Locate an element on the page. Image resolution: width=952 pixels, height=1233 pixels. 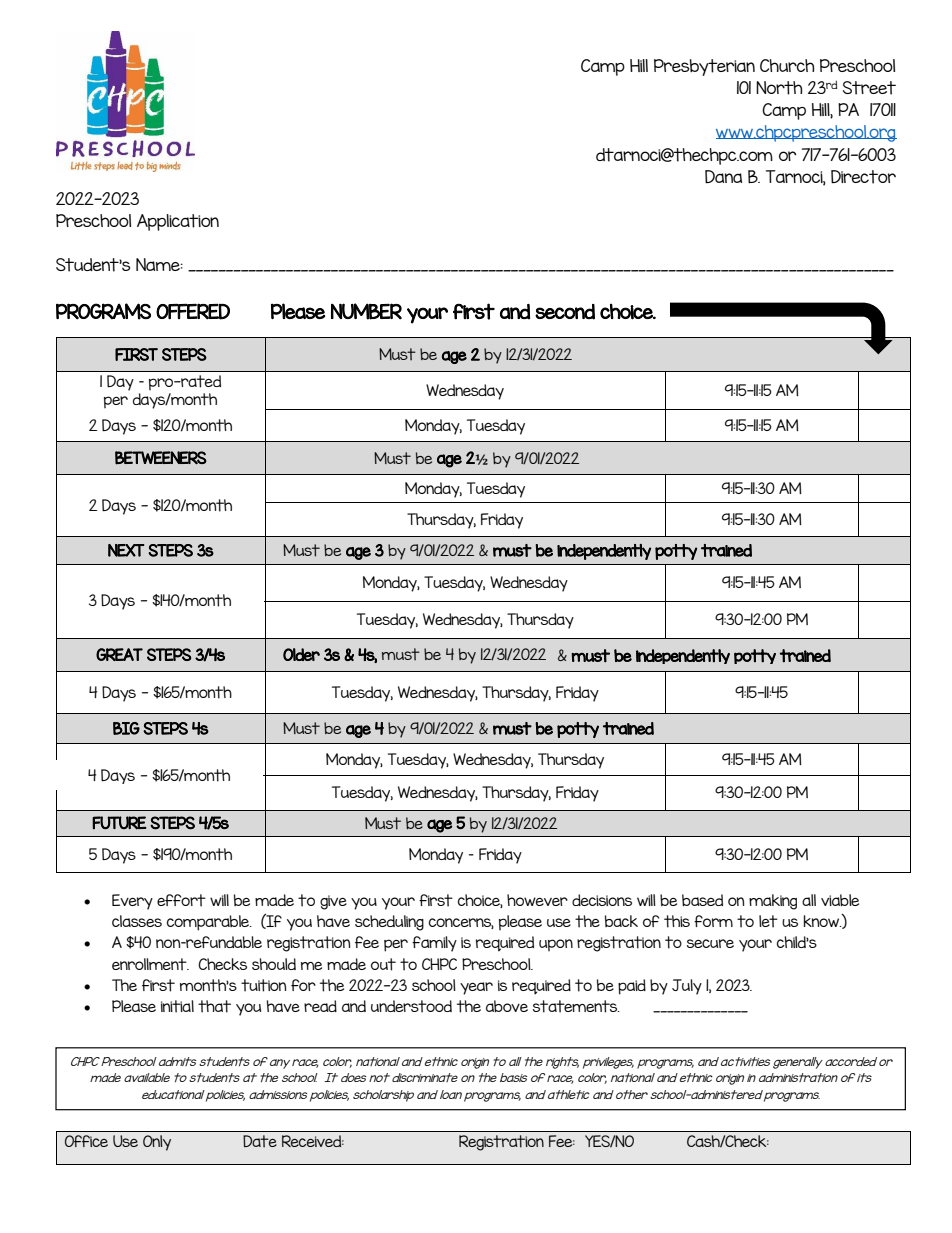
North is located at coordinates (779, 88).
